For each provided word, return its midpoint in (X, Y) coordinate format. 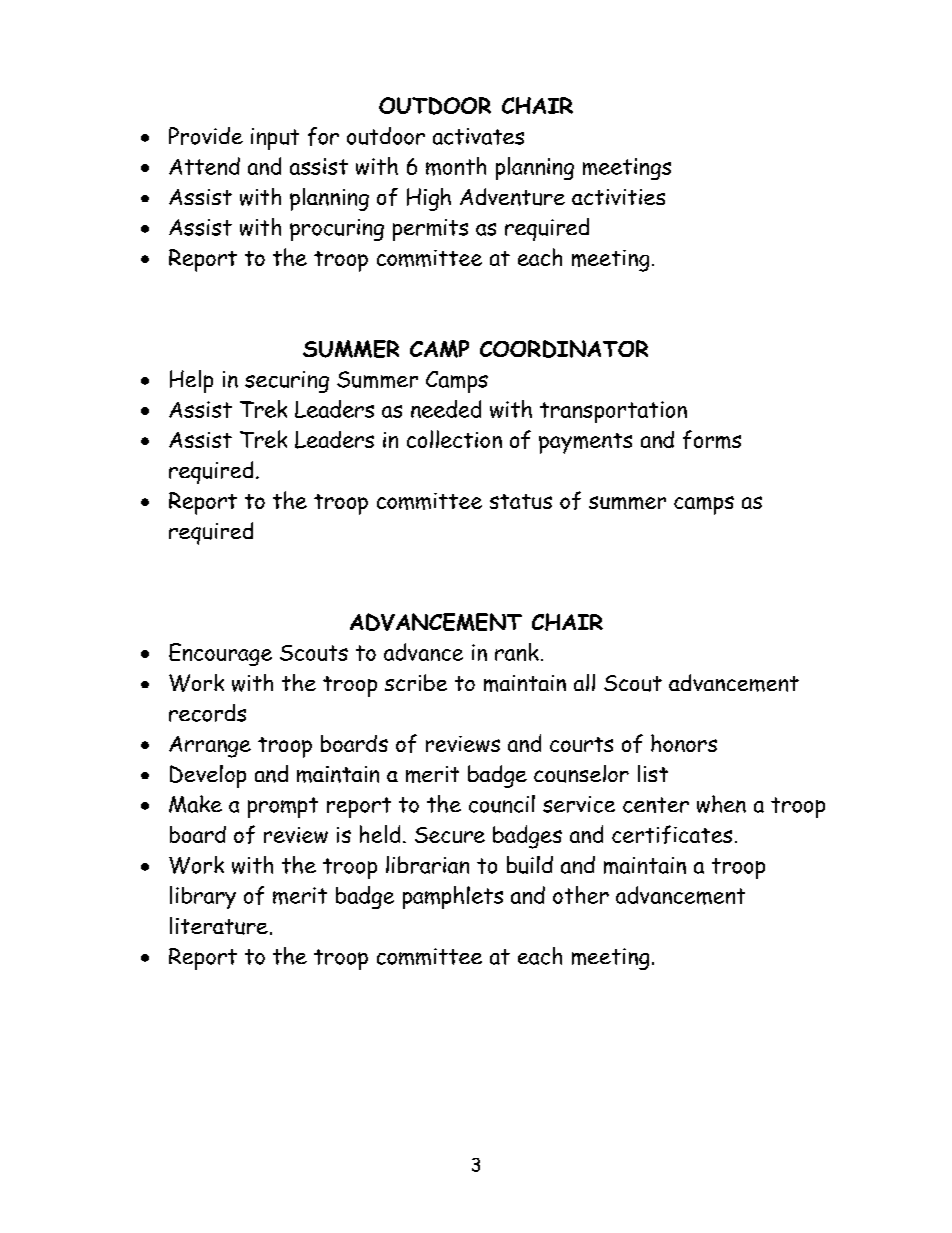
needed (446, 409)
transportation (613, 412)
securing (287, 382)
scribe (416, 682)
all (584, 682)
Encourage (220, 654)
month (456, 166)
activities (618, 197)
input (275, 139)
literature (219, 926)
